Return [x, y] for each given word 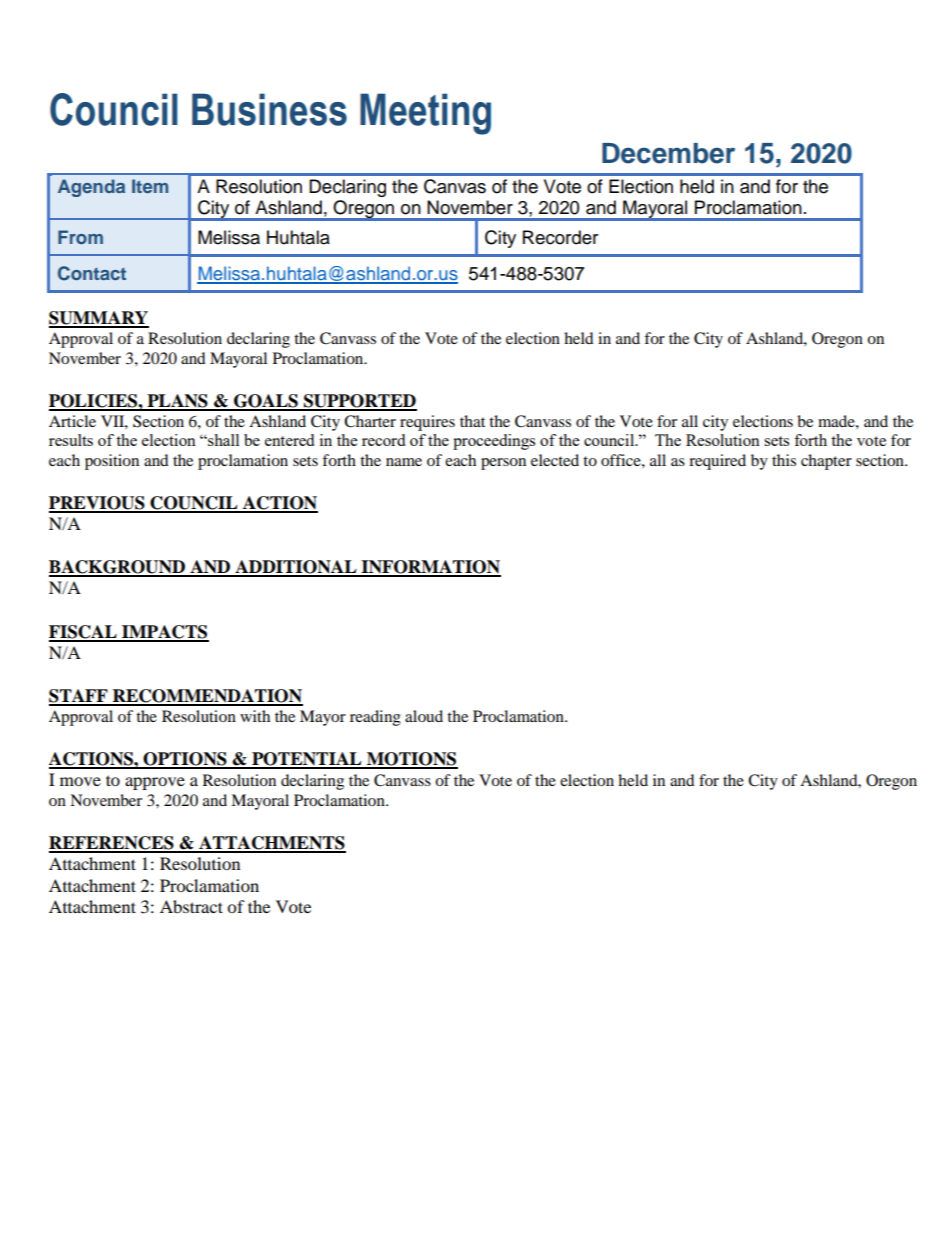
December [668, 153]
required [717, 462]
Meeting [425, 114]
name [404, 462]
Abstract [191, 906]
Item [150, 186]
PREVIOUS [98, 504]
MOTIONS [411, 760]
